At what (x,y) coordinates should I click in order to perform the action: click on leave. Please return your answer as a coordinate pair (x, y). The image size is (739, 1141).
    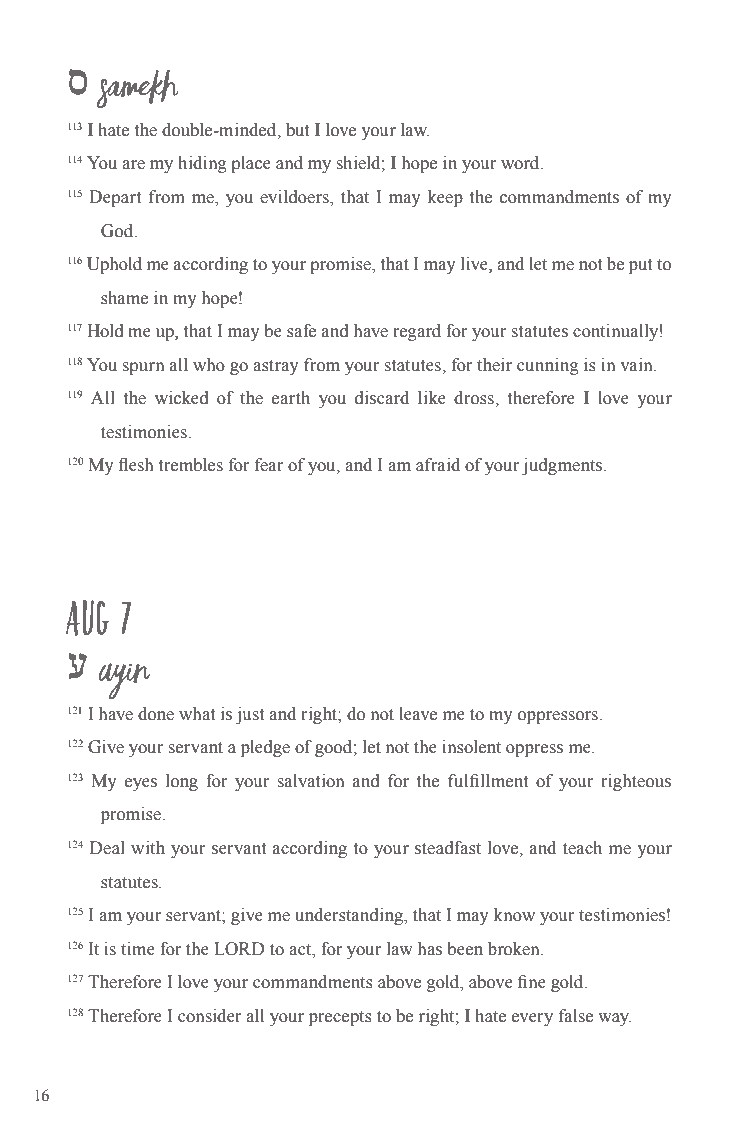
    Looking at the image, I should click on (418, 714).
